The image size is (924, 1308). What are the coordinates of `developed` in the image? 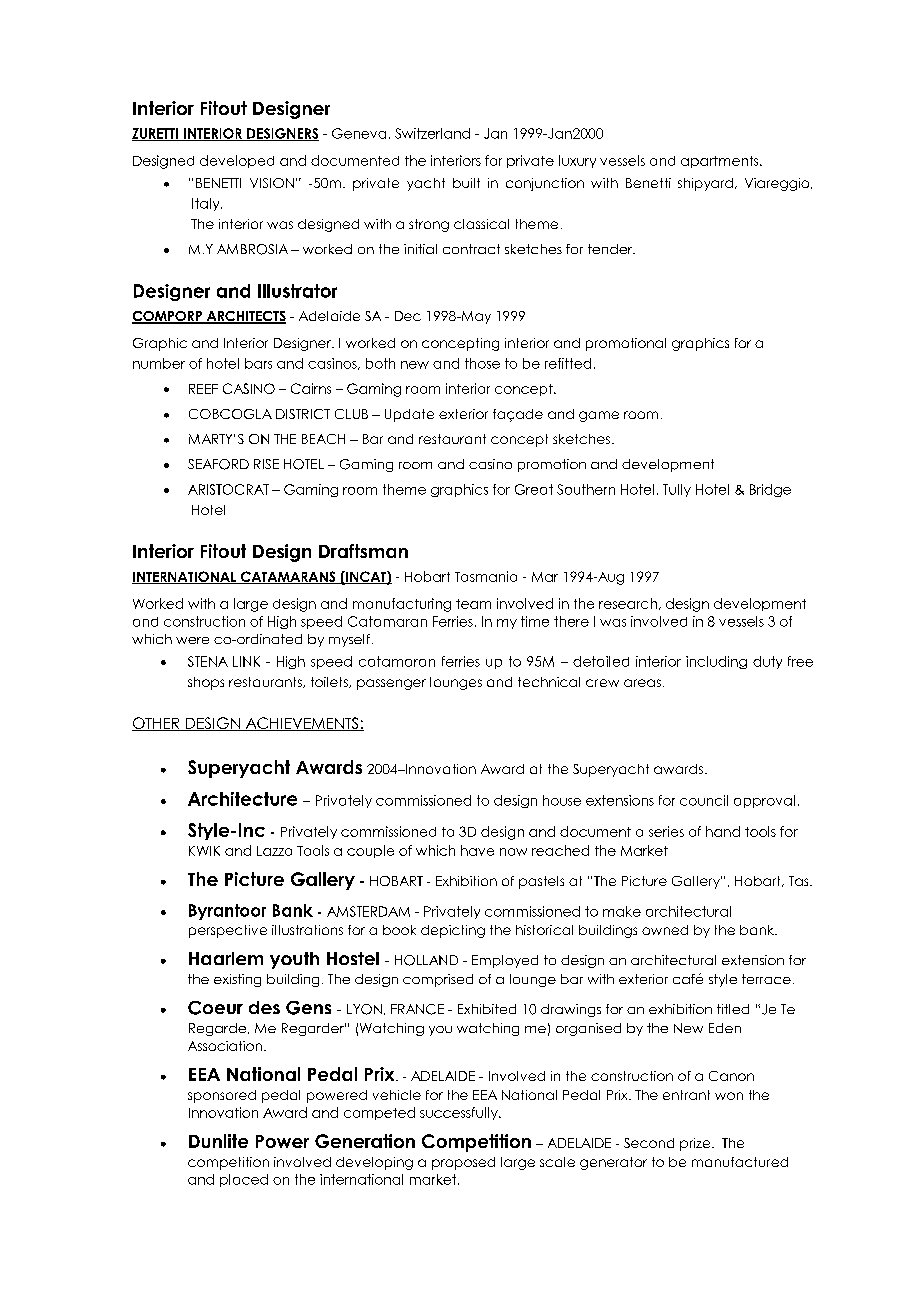 It's located at (237, 161).
